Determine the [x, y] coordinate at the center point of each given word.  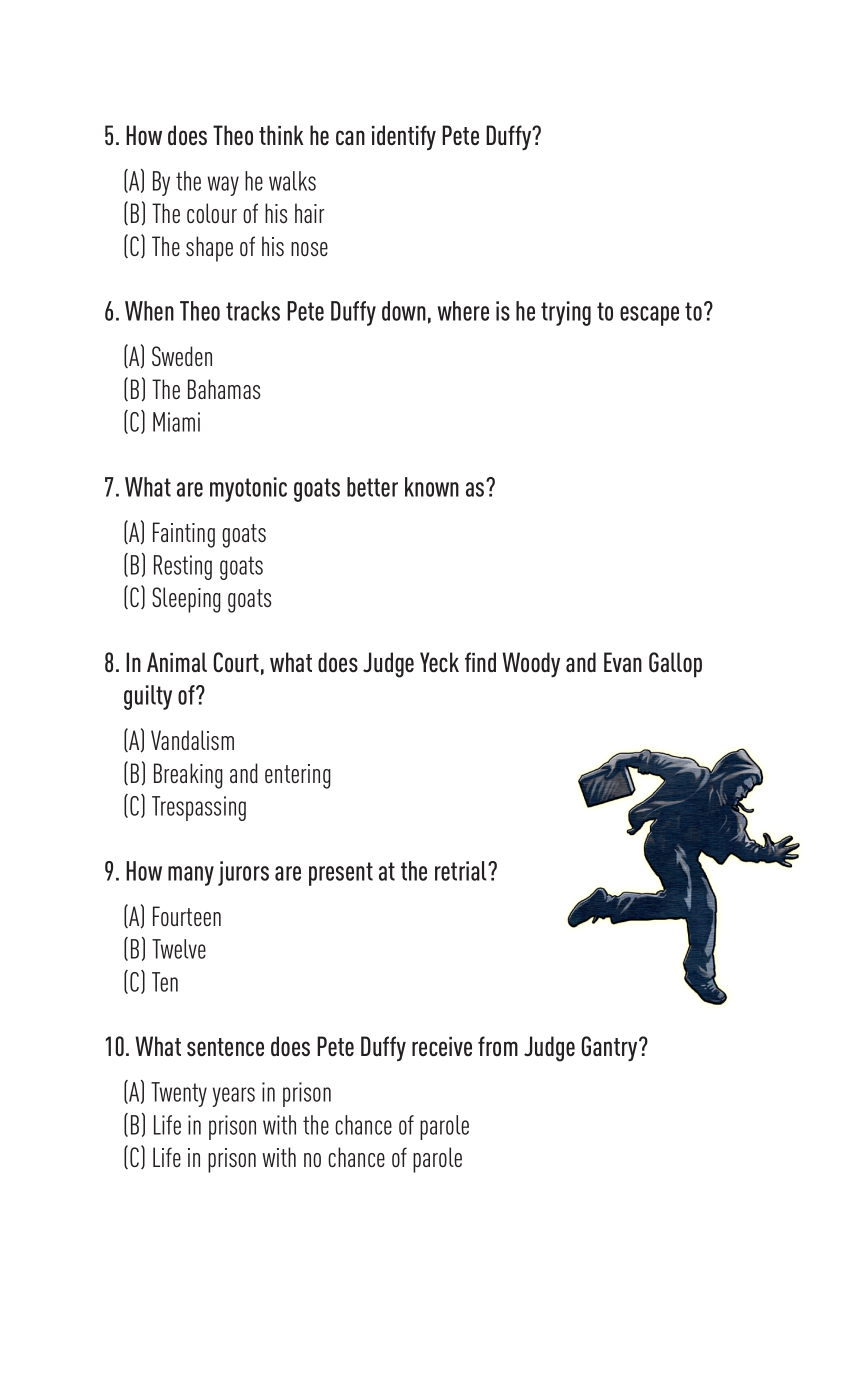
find [480, 662]
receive [442, 1046]
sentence [225, 1047]
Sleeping [186, 600]
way [223, 186]
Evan [623, 662]
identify [404, 138]
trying [566, 313]
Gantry [610, 1048]
